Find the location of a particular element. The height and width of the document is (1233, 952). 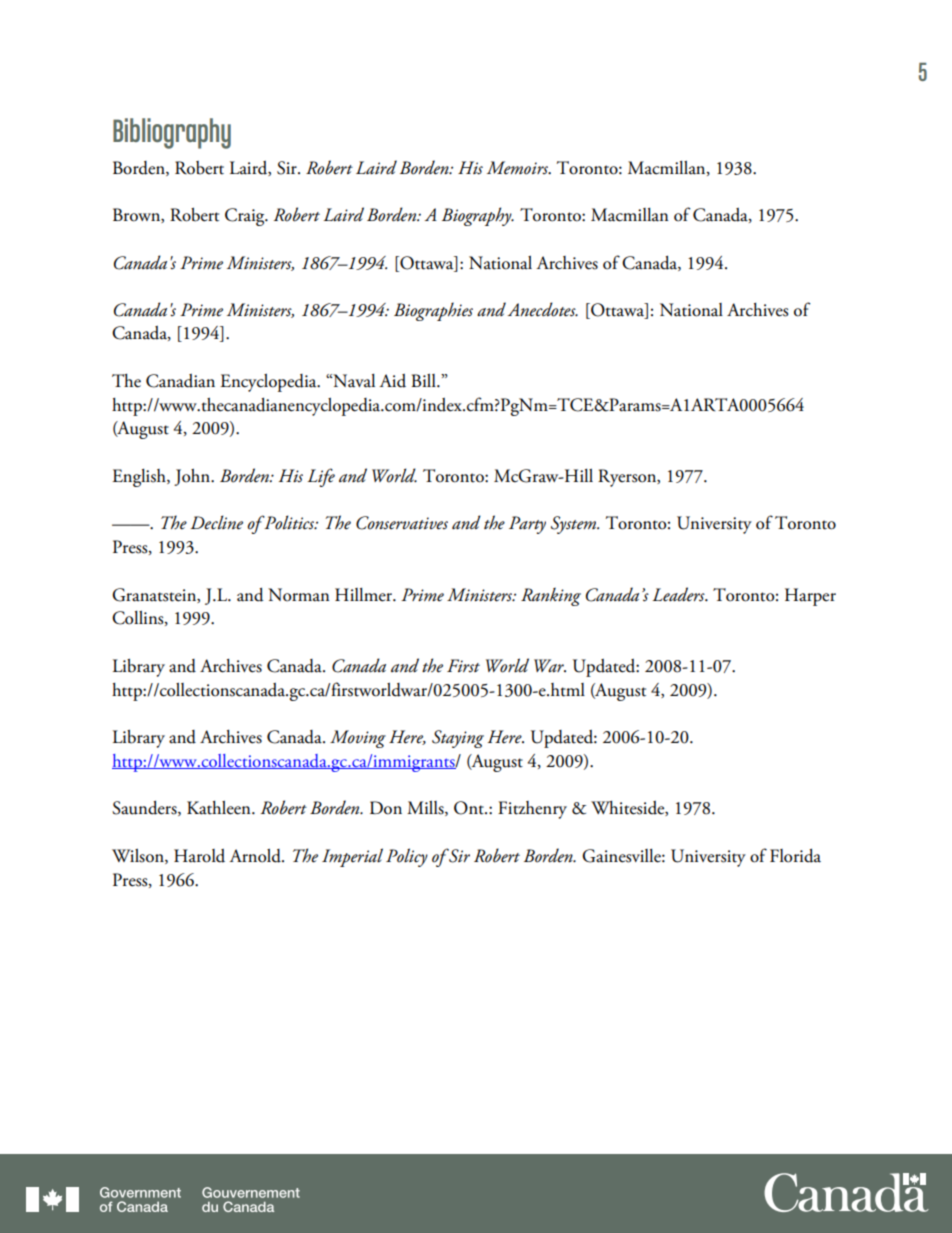

Bibliography is located at coordinates (172, 133).
